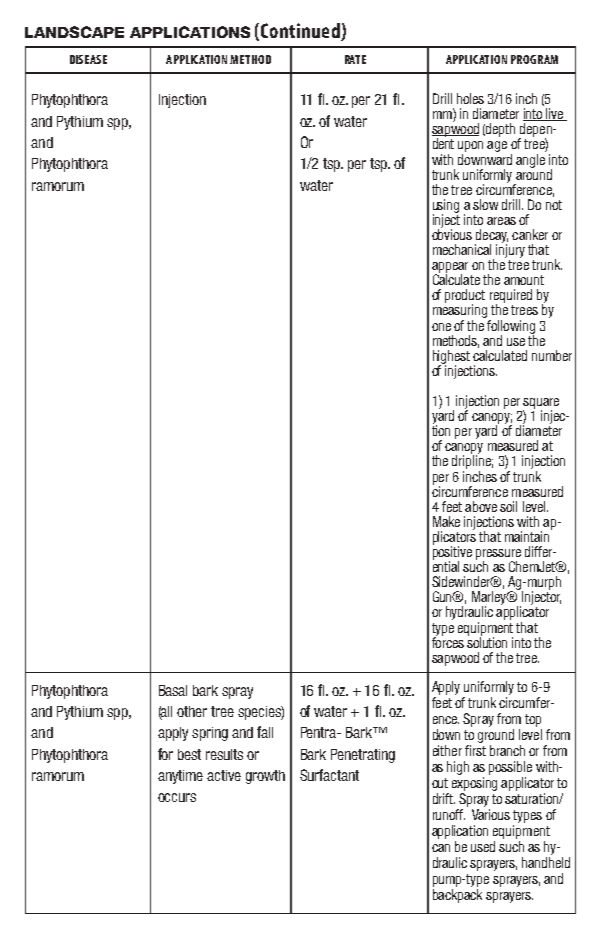 This screenshot has width=601, height=938. Describe the element at coordinates (74, 32) in the screenshot. I see `LANDSCAPE` at that location.
